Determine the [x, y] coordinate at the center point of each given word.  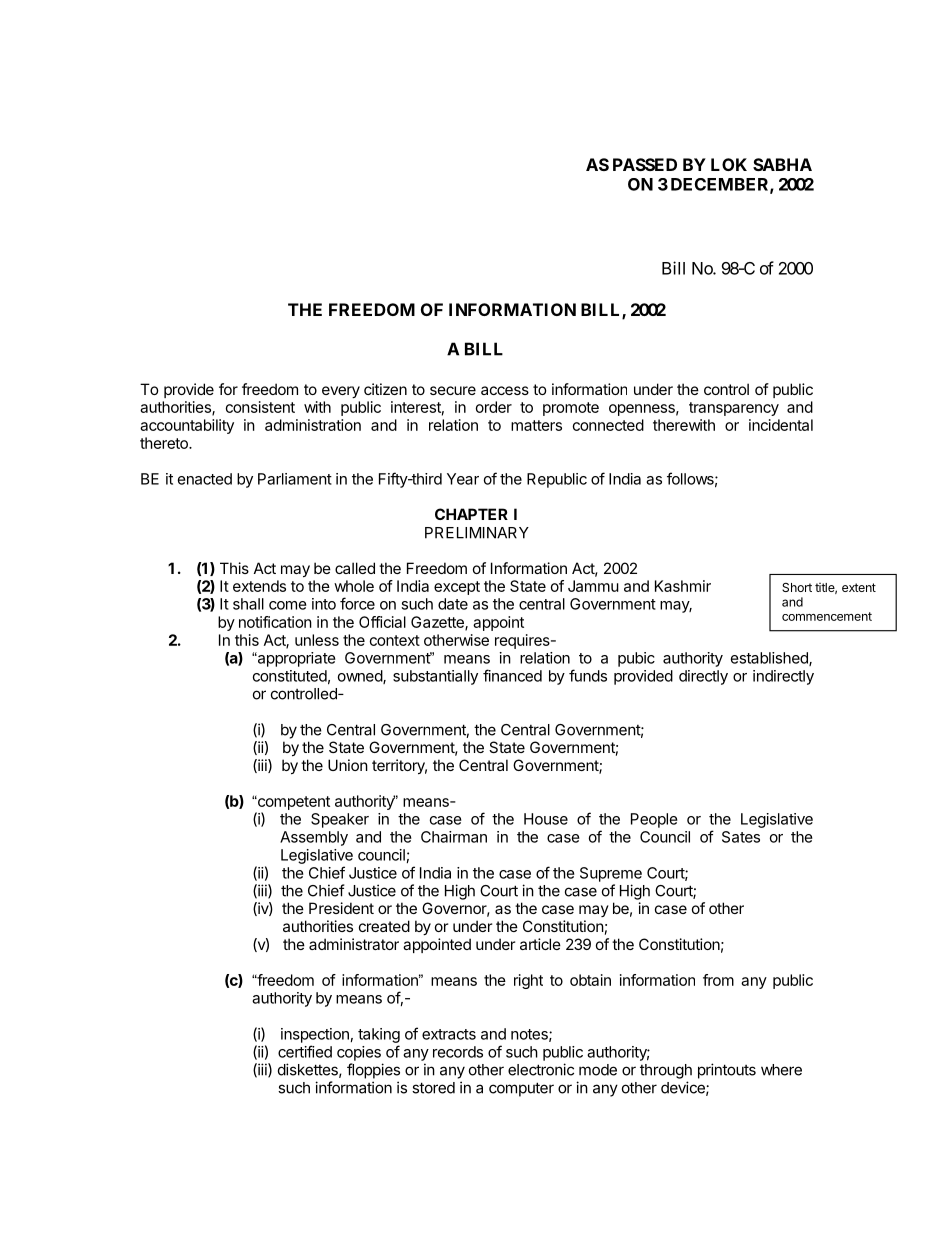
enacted [205, 479]
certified [305, 1051]
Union [348, 765]
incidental [781, 425]
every [341, 392]
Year [463, 479]
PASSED [645, 164]
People [654, 820]
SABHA [782, 164]
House [546, 819]
